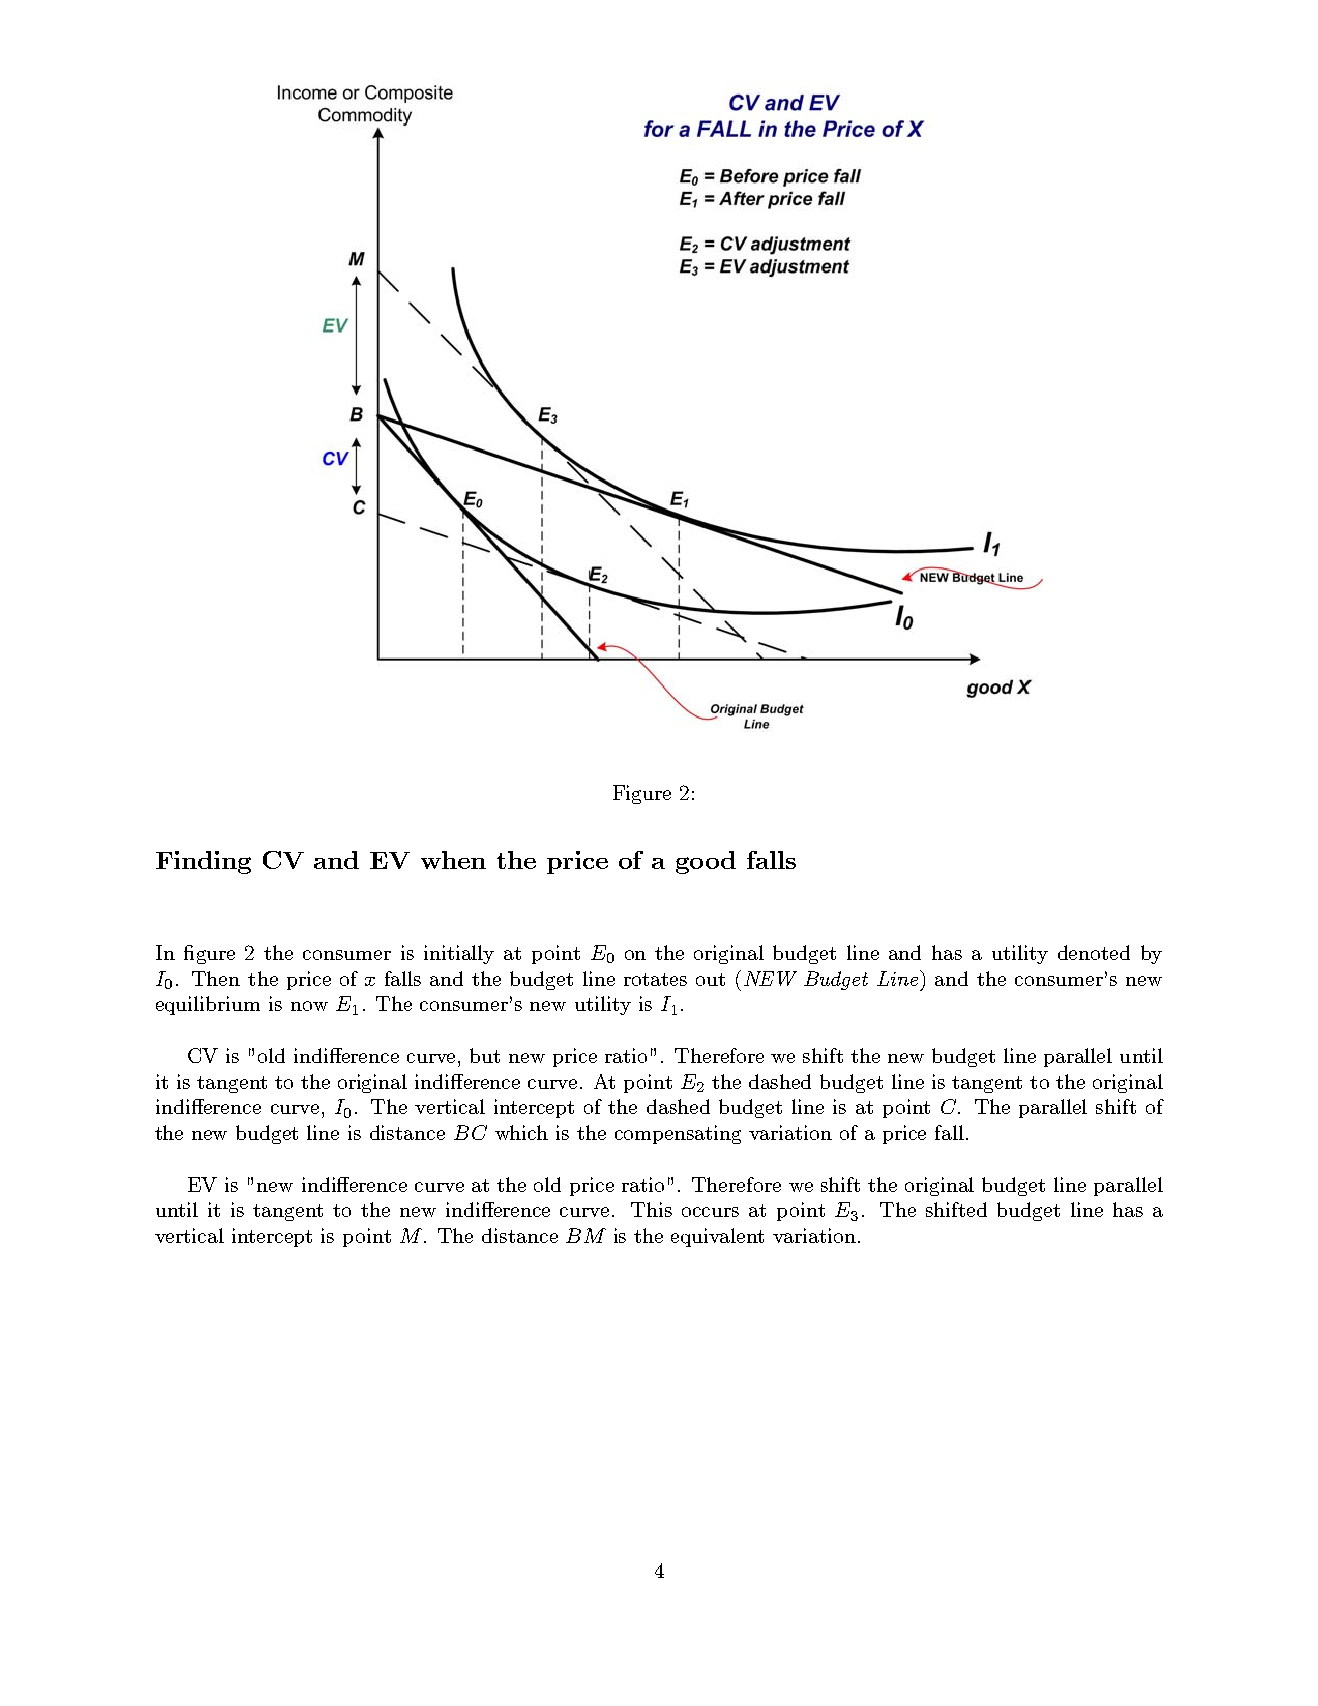 The width and height of the screenshot is (1318, 1706). What do you see at coordinates (717, 1237) in the screenshot?
I see `equivalent` at bounding box center [717, 1237].
